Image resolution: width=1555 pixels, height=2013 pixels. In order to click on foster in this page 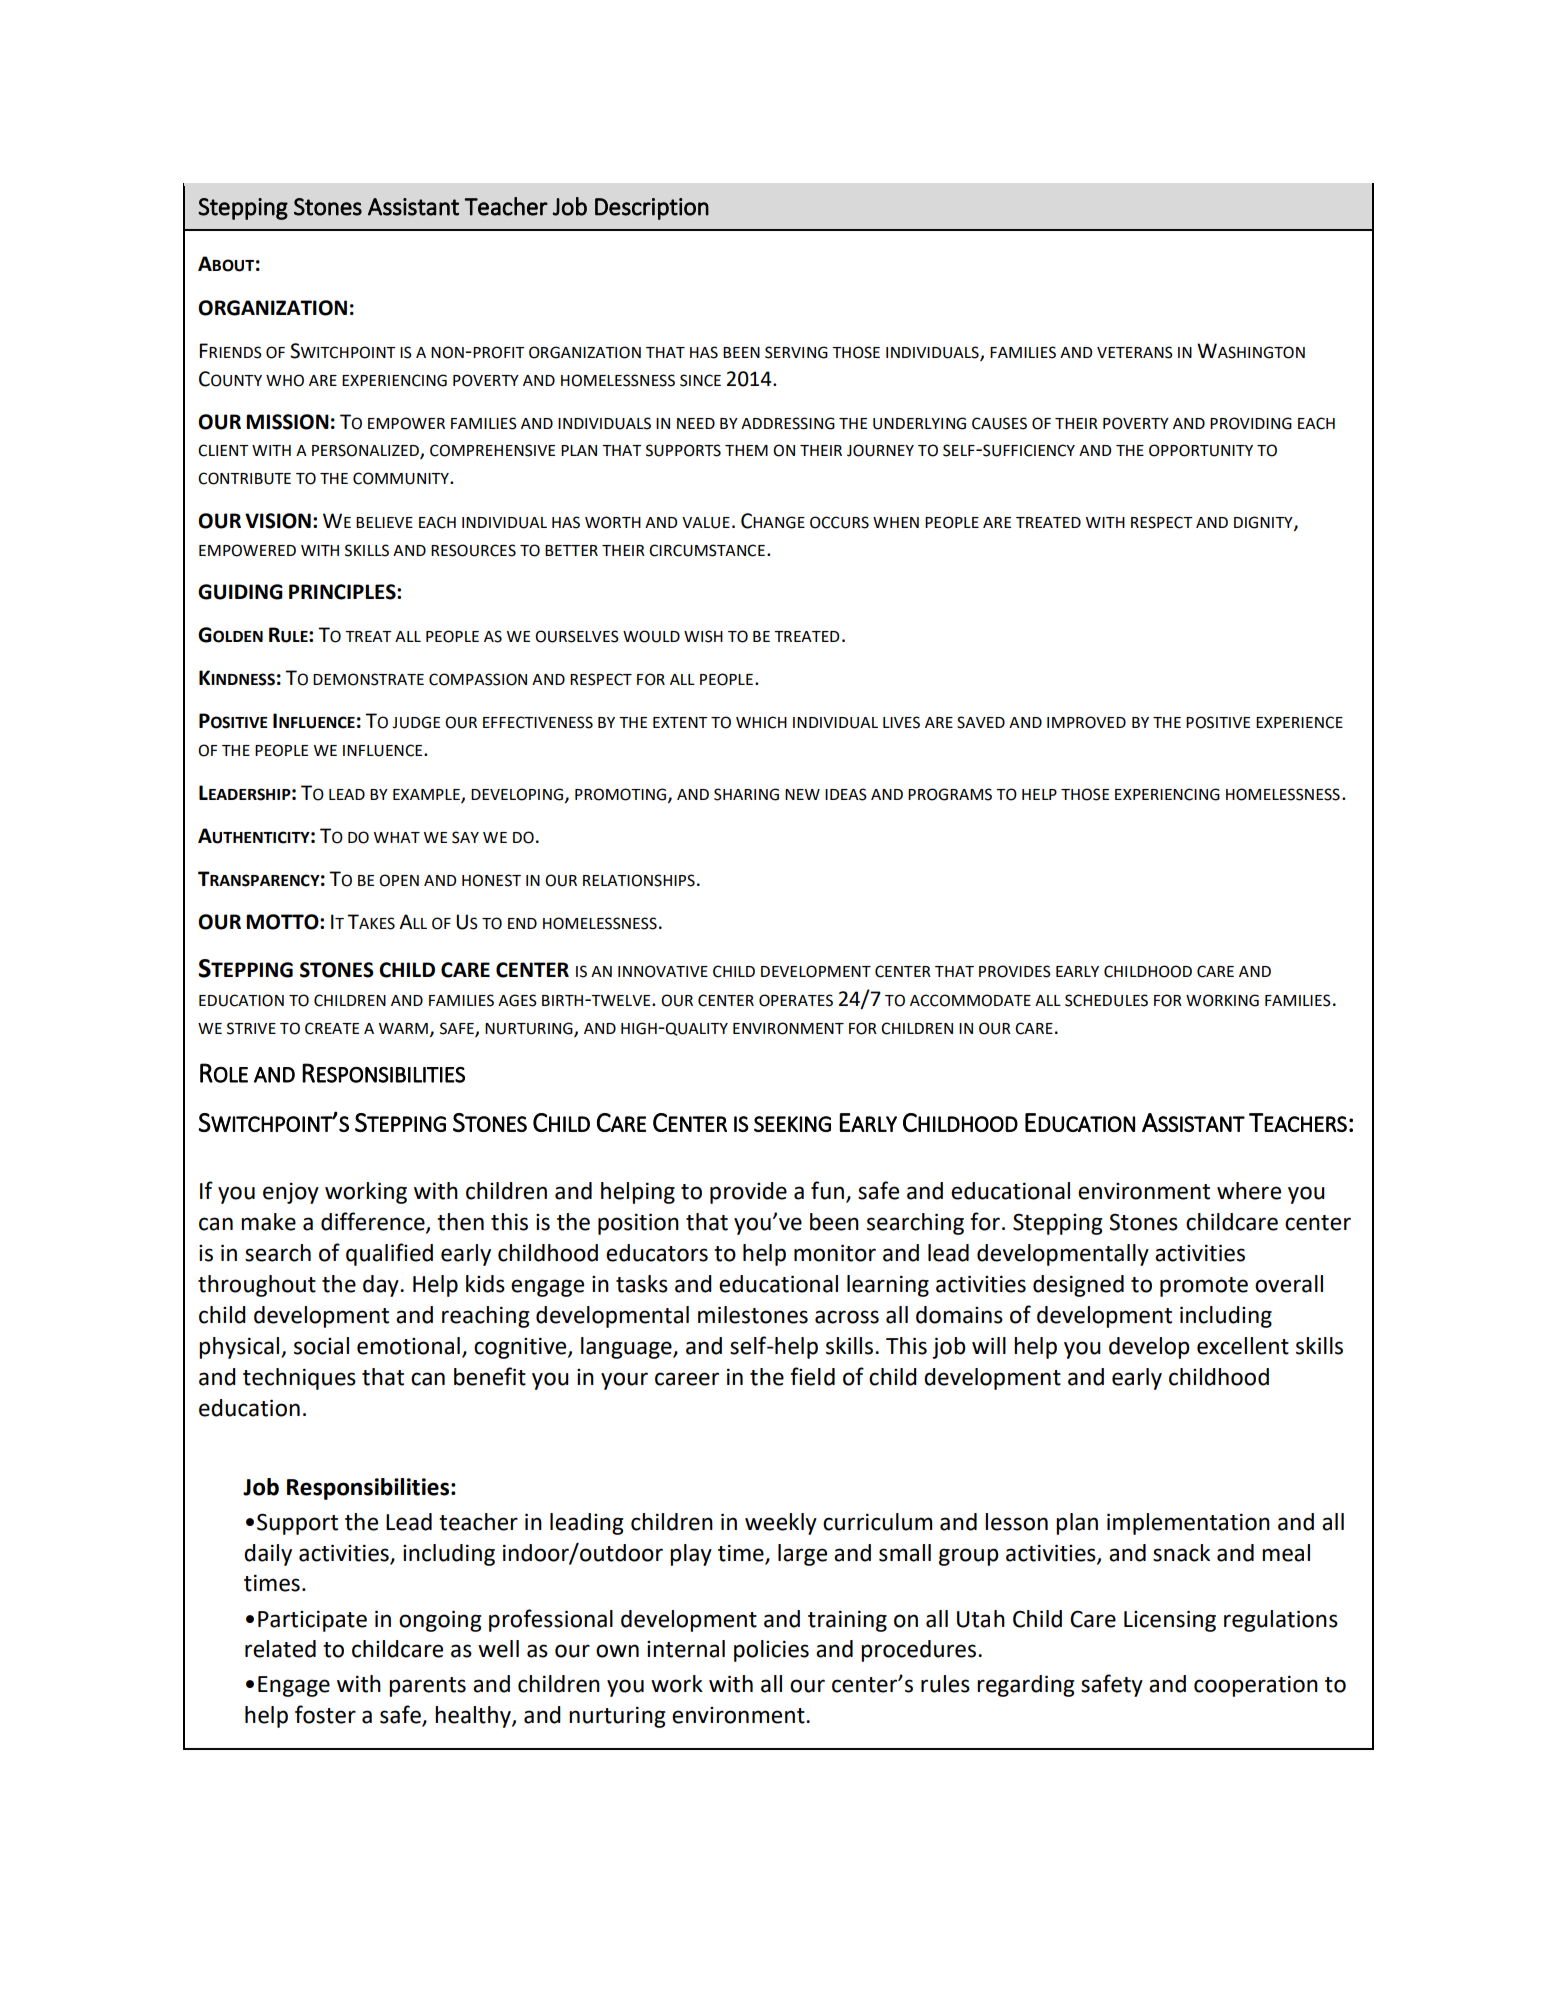, I will do `click(325, 1714)`.
